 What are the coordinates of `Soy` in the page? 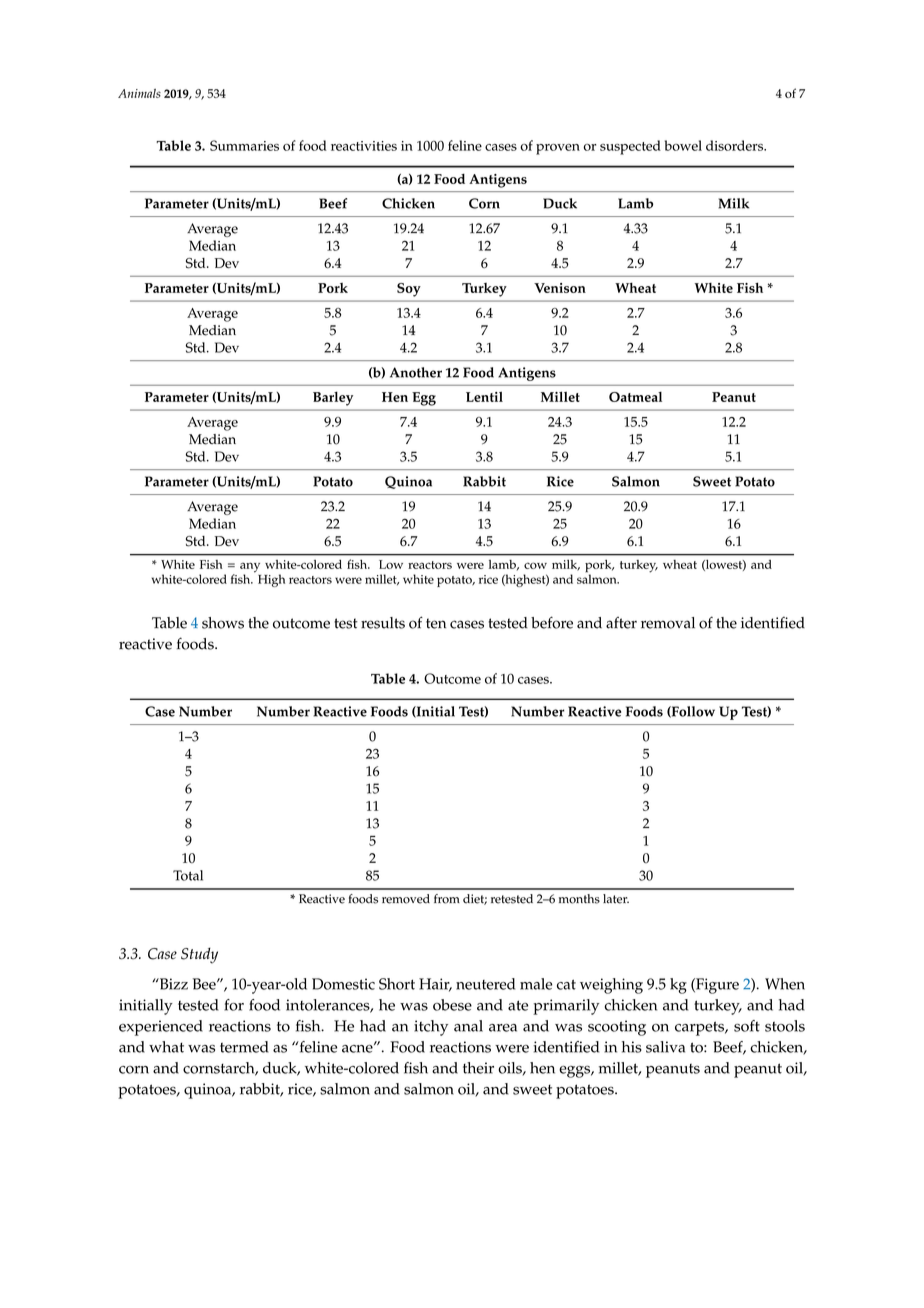 It's located at (409, 290).
